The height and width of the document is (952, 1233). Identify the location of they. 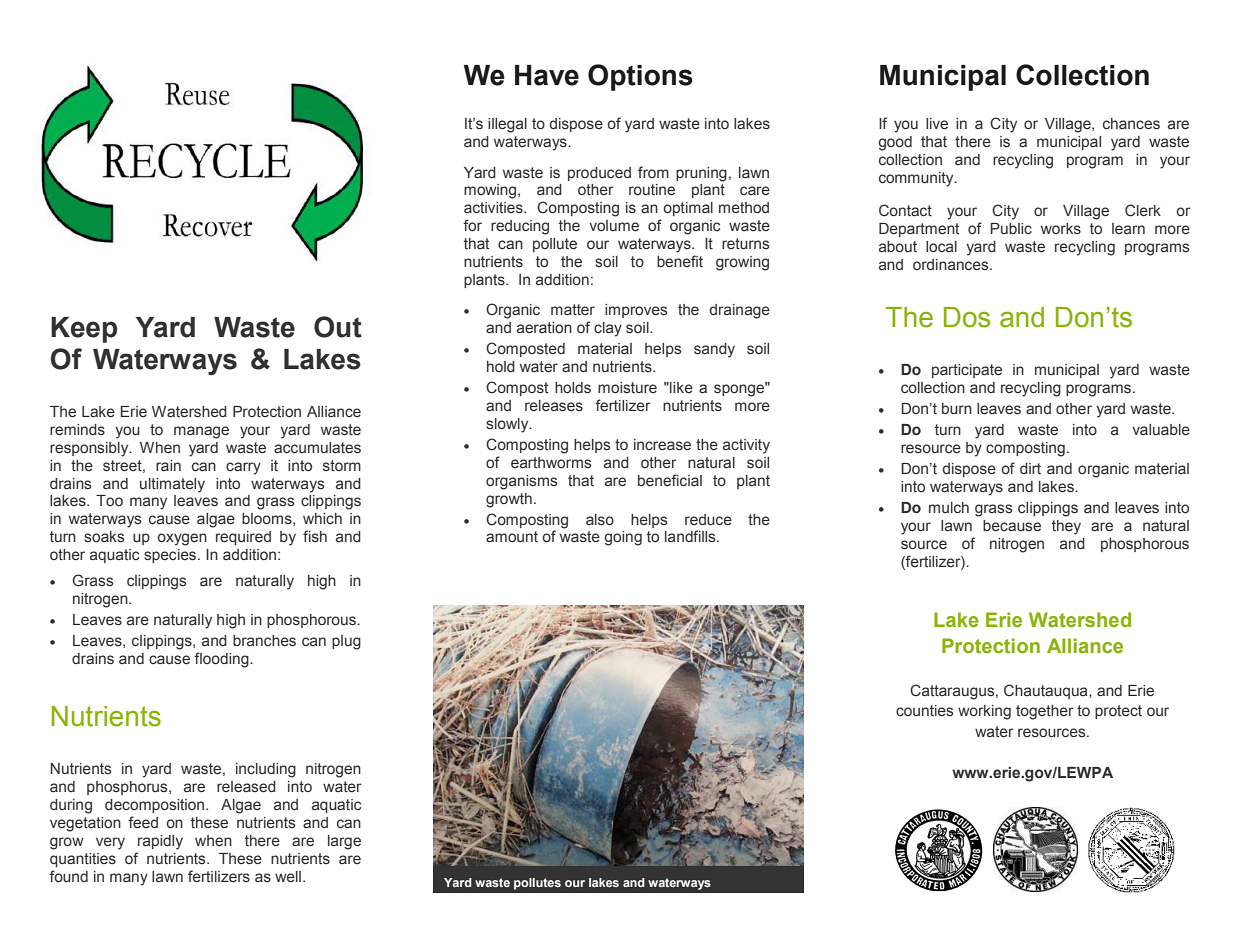
(1066, 527).
